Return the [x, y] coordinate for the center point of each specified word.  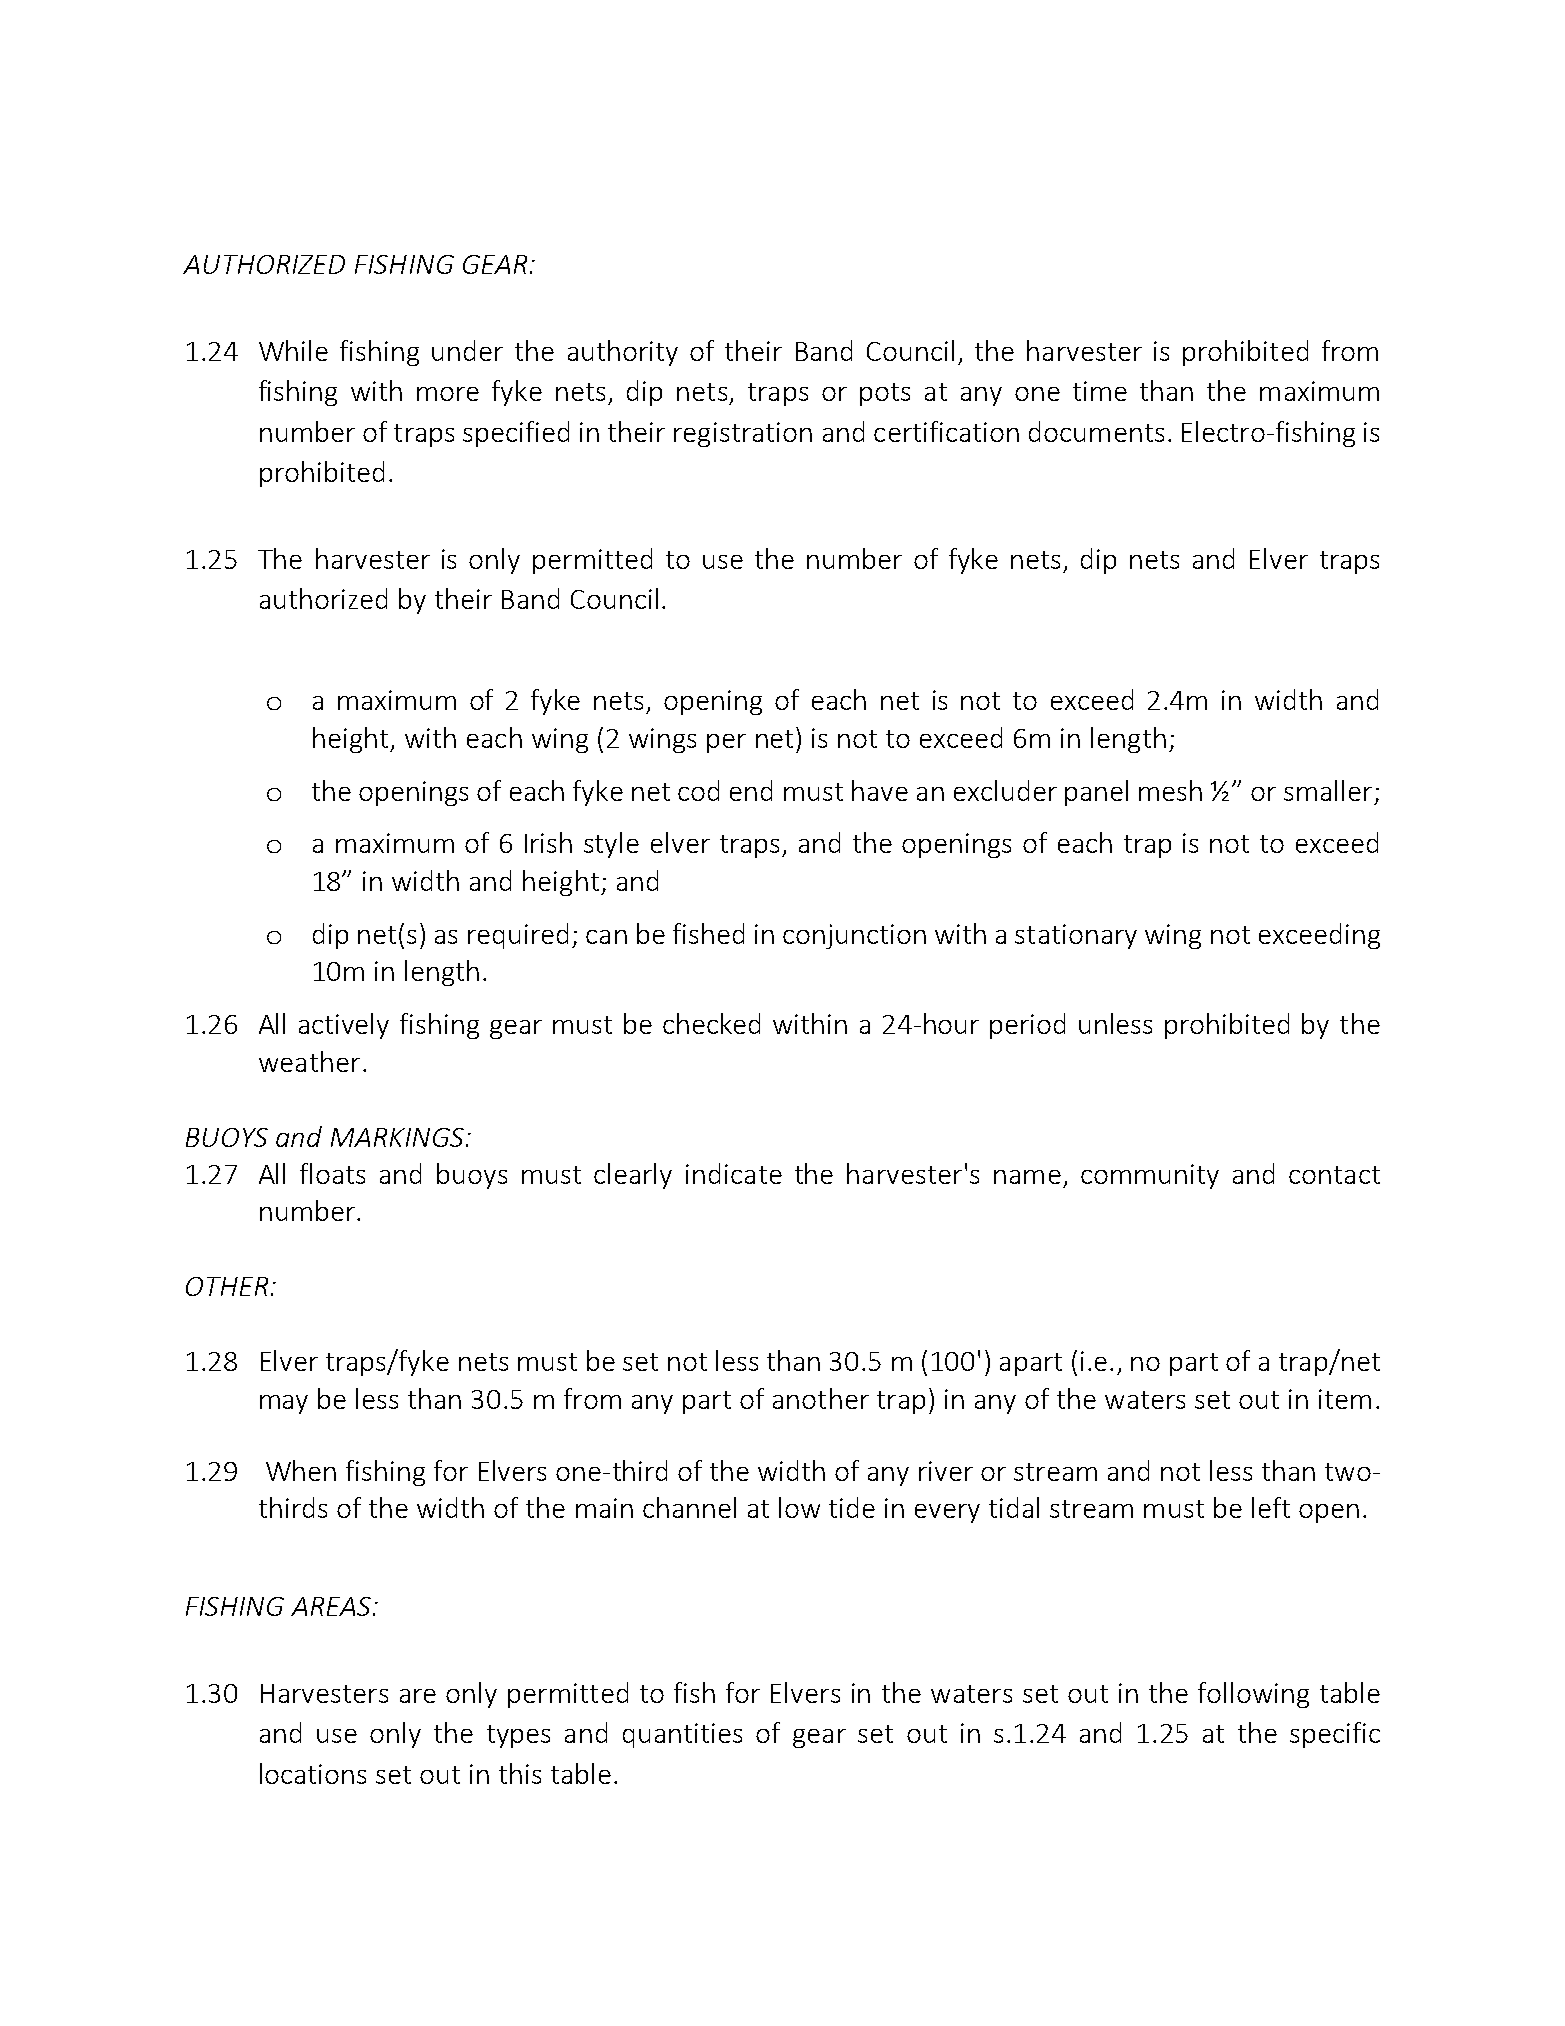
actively [344, 1026]
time [1100, 391]
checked [711, 1023]
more [448, 394]
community [1150, 1176]
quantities [682, 1735]
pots [885, 394]
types [518, 1736]
